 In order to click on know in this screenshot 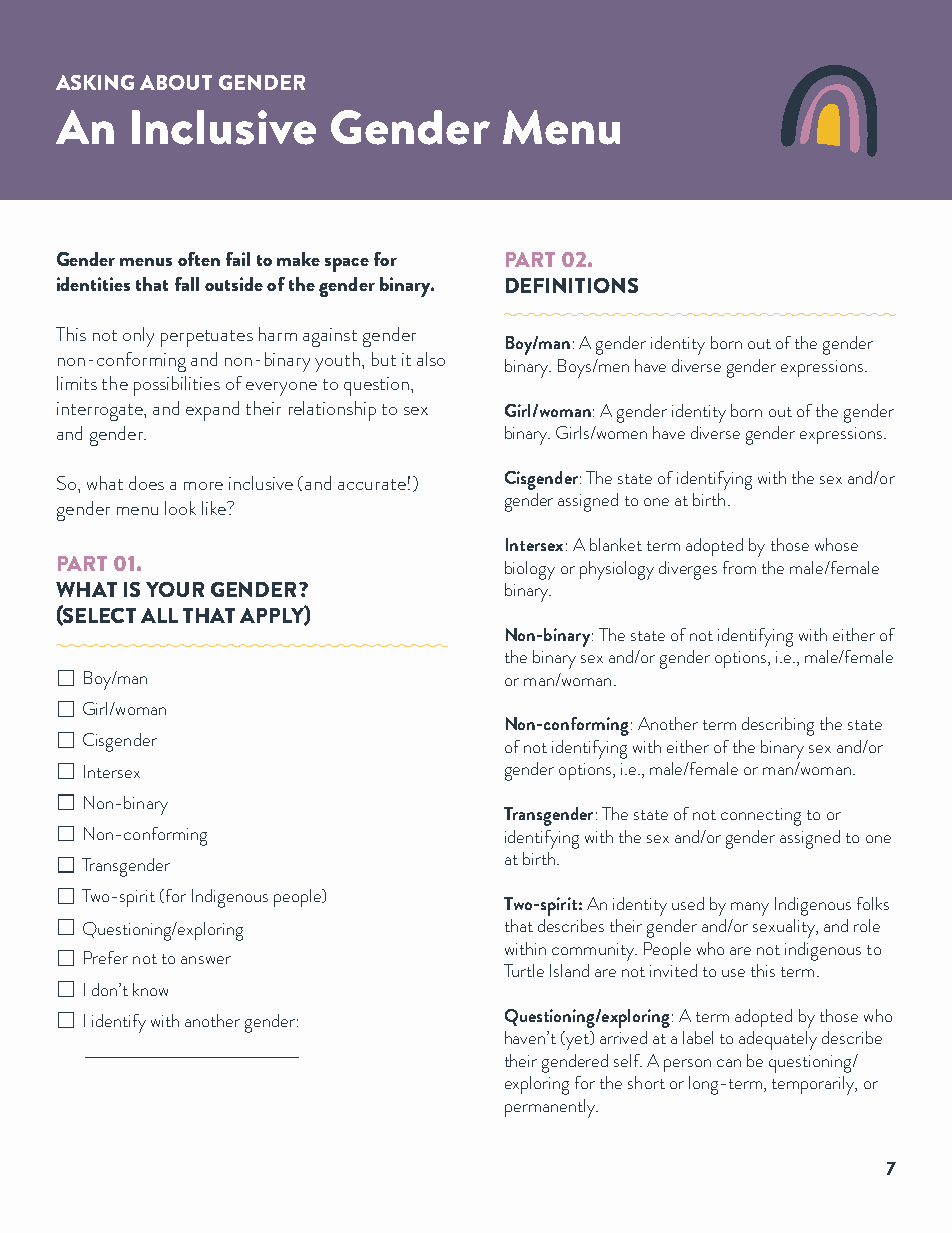, I will do `click(150, 989)`.
